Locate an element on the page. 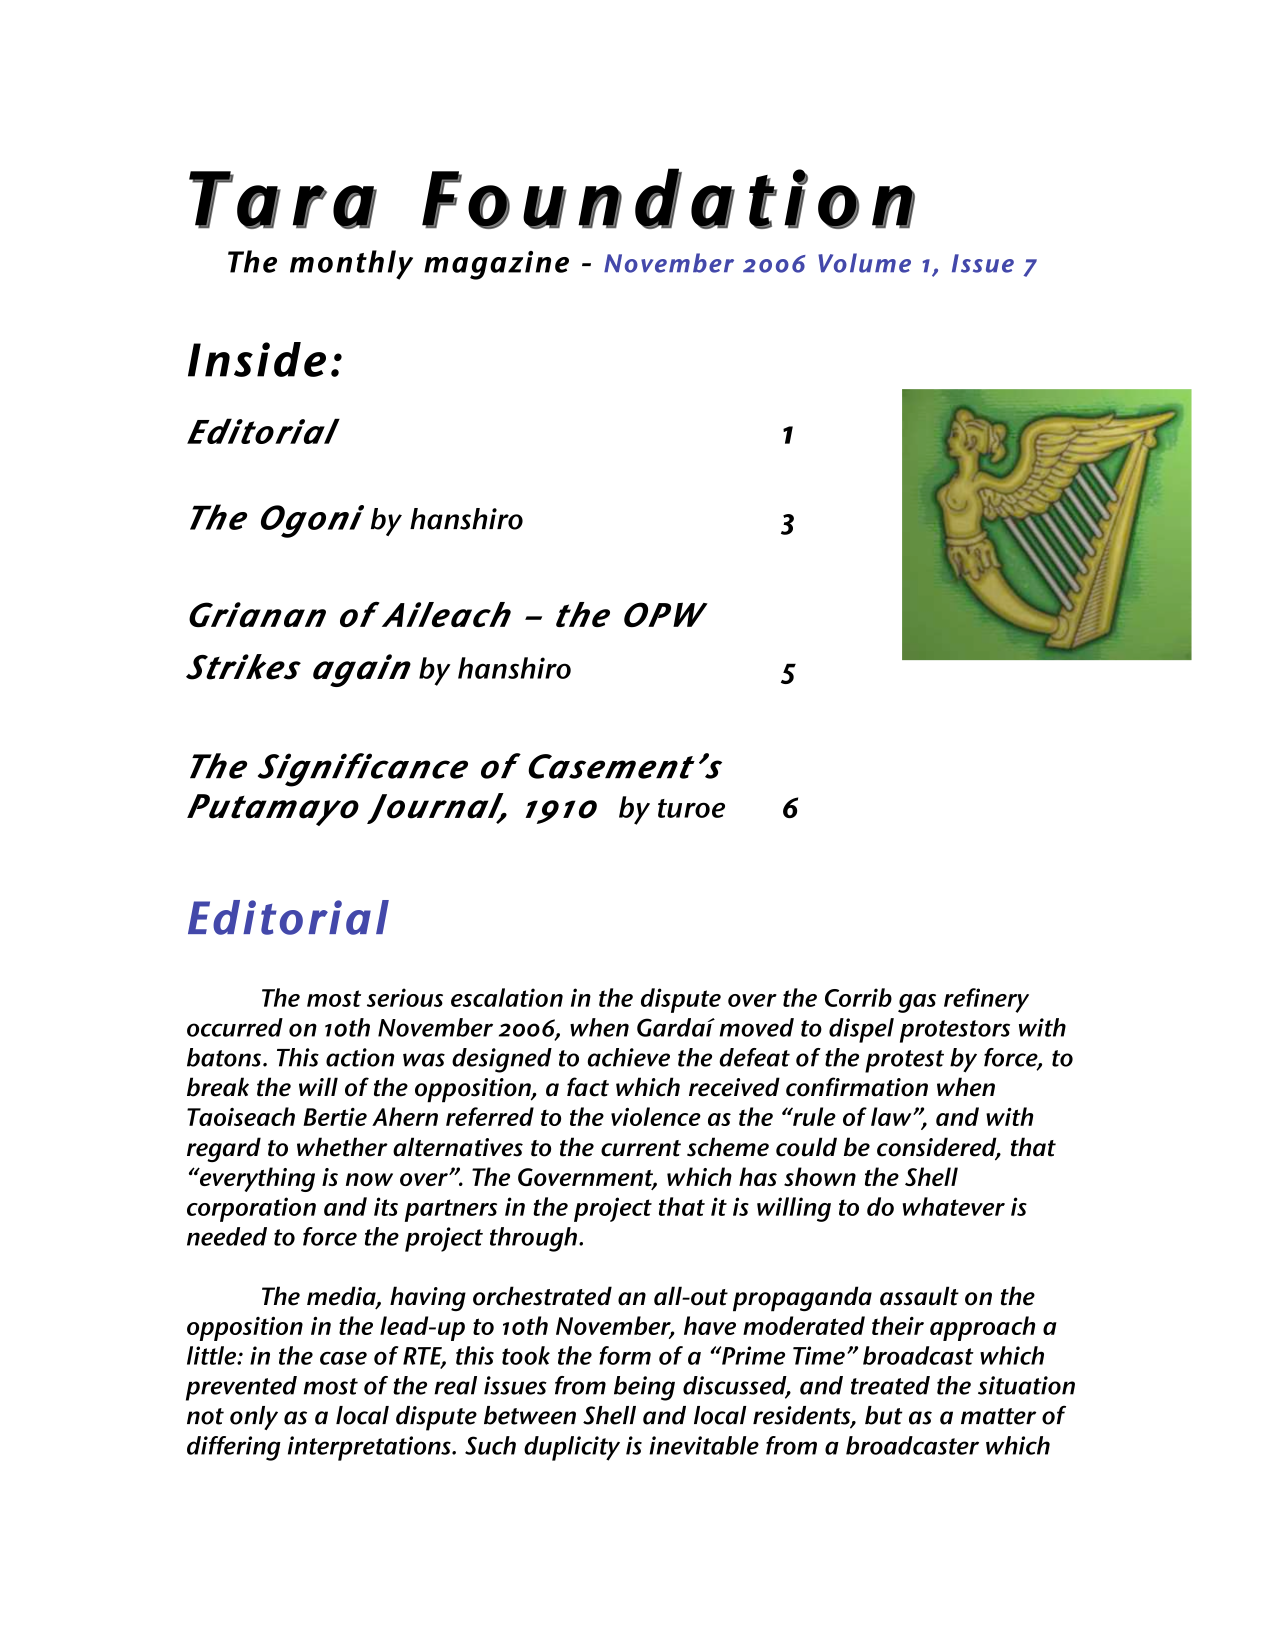 The height and width of the page is (1638, 1266). magazine is located at coordinates (496, 265).
